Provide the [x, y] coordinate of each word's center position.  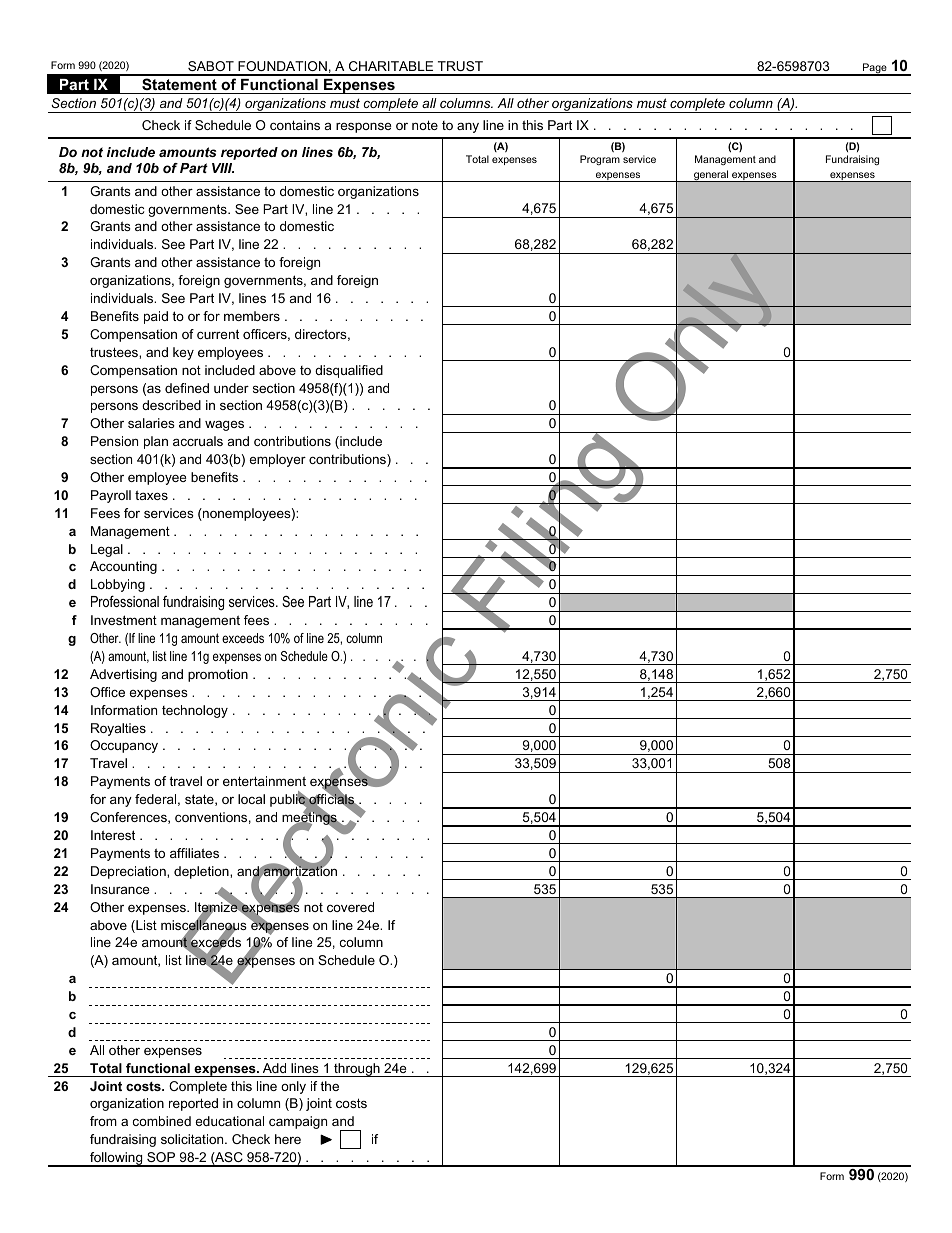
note [425, 125]
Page [875, 69]
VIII [223, 168]
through [357, 1070]
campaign [298, 1122]
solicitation [193, 1139]
